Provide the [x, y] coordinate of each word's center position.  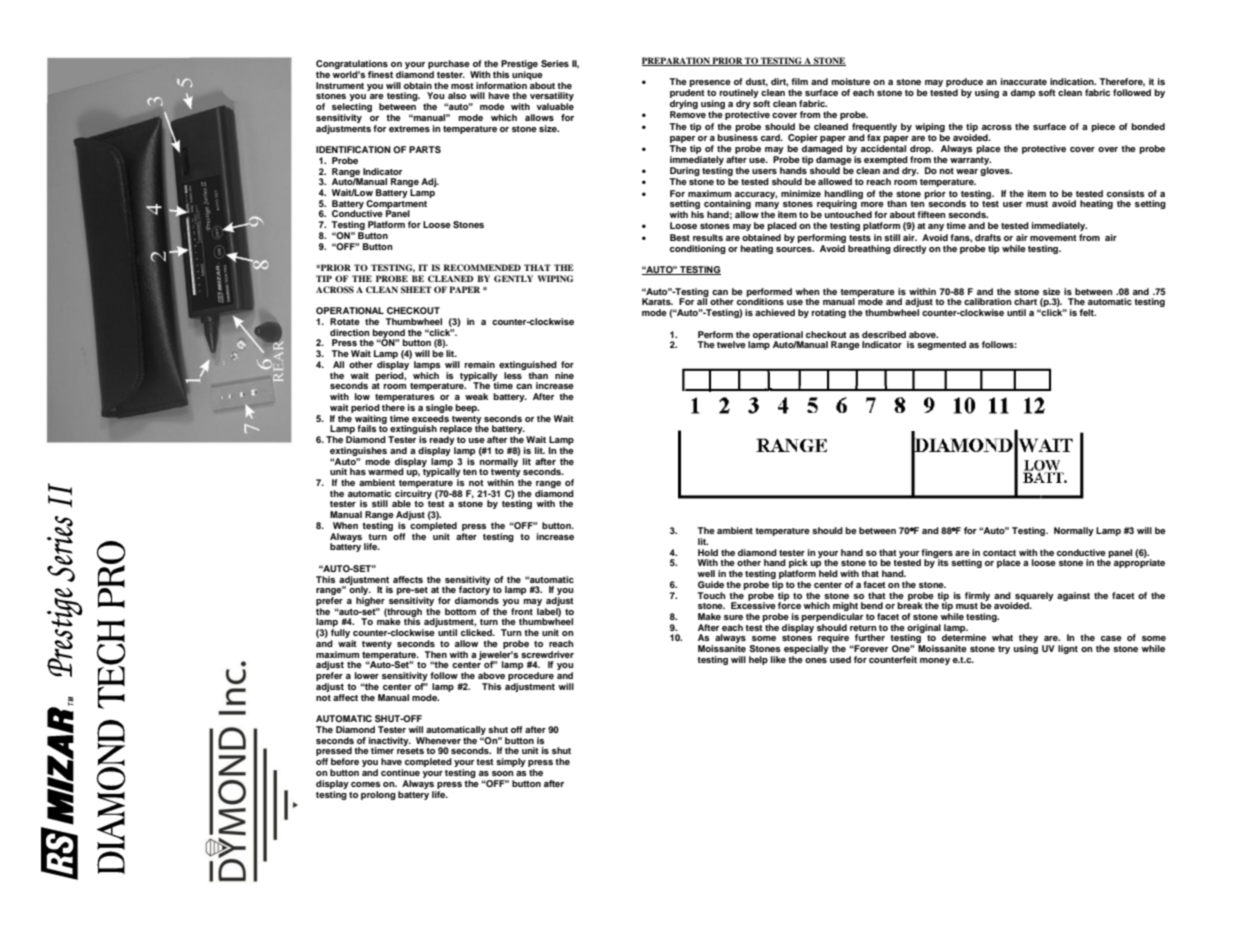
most [462, 86]
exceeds [430, 417]
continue [400, 772]
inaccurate [1024, 81]
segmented [941, 345]
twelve [731, 344]
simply [511, 762]
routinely [739, 95]
